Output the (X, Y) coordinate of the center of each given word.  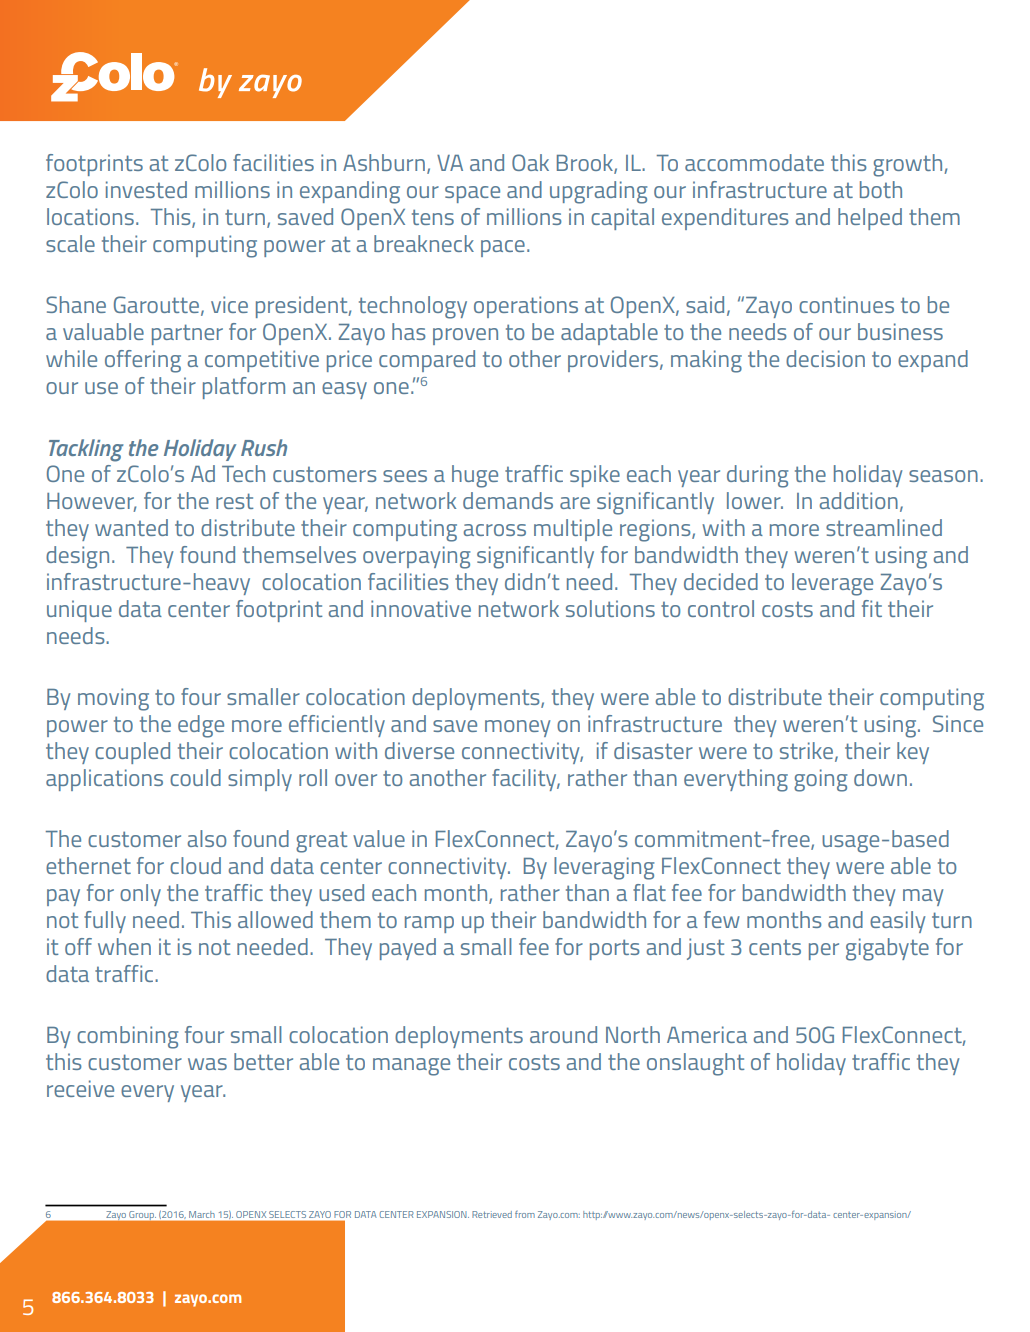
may (923, 897)
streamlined (884, 527)
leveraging (604, 868)
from (525, 1214)
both (881, 189)
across (494, 530)
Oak (530, 162)
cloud (195, 865)
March (201, 1214)
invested (146, 189)
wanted (131, 527)
